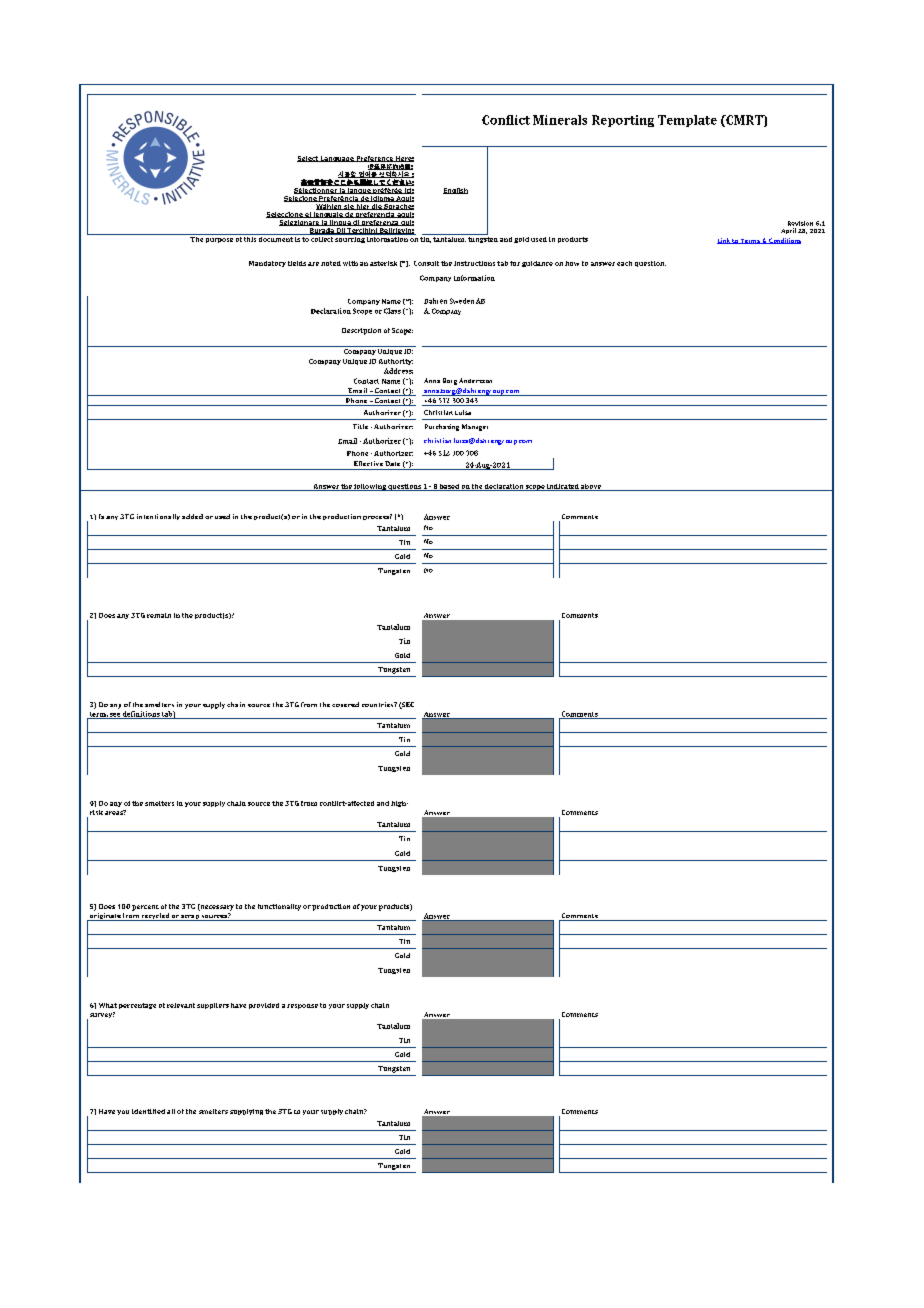 The width and height of the screenshot is (924, 1308). I want to click on CMRT, so click(744, 121).
